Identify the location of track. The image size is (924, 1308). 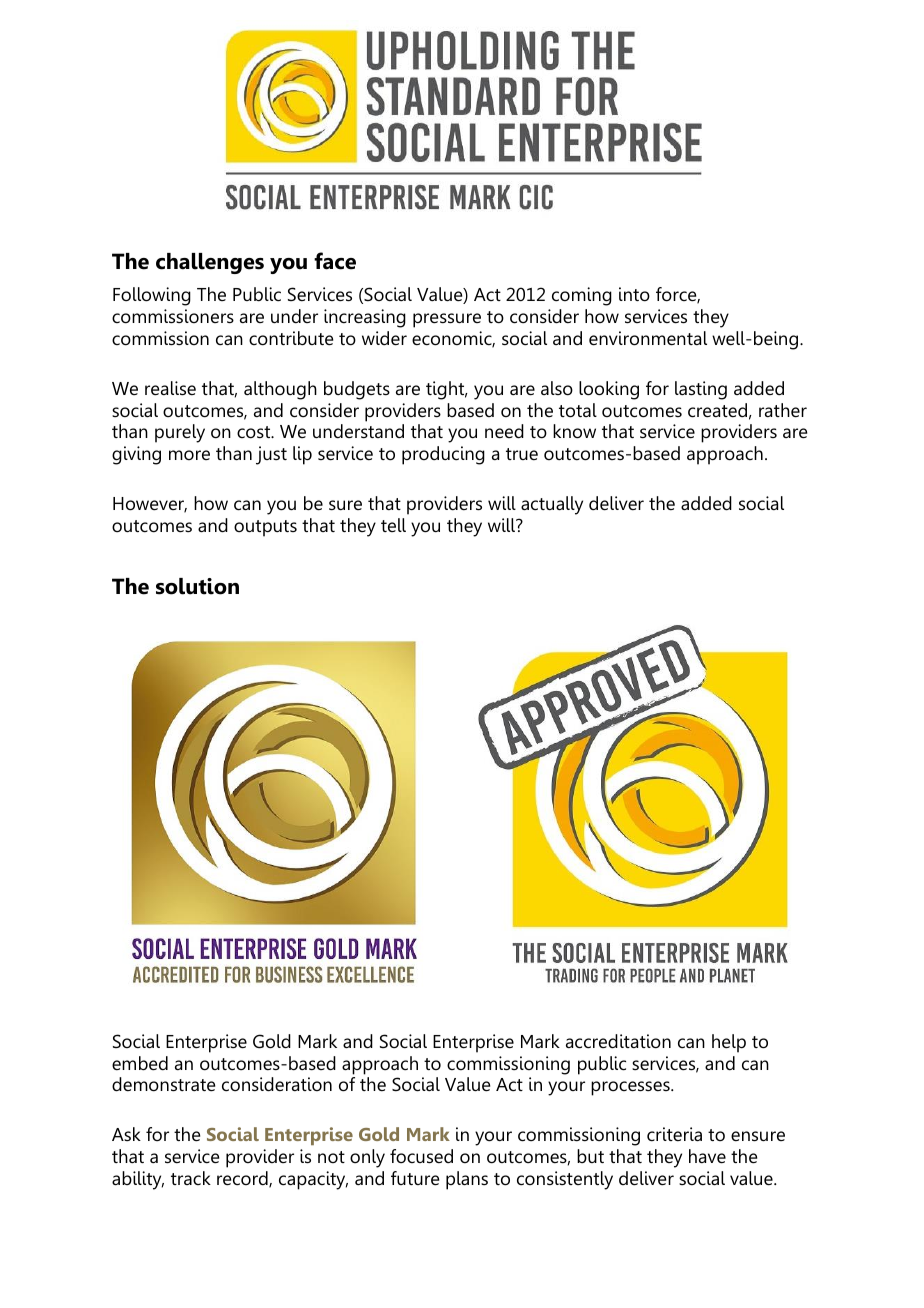
(191, 1178).
